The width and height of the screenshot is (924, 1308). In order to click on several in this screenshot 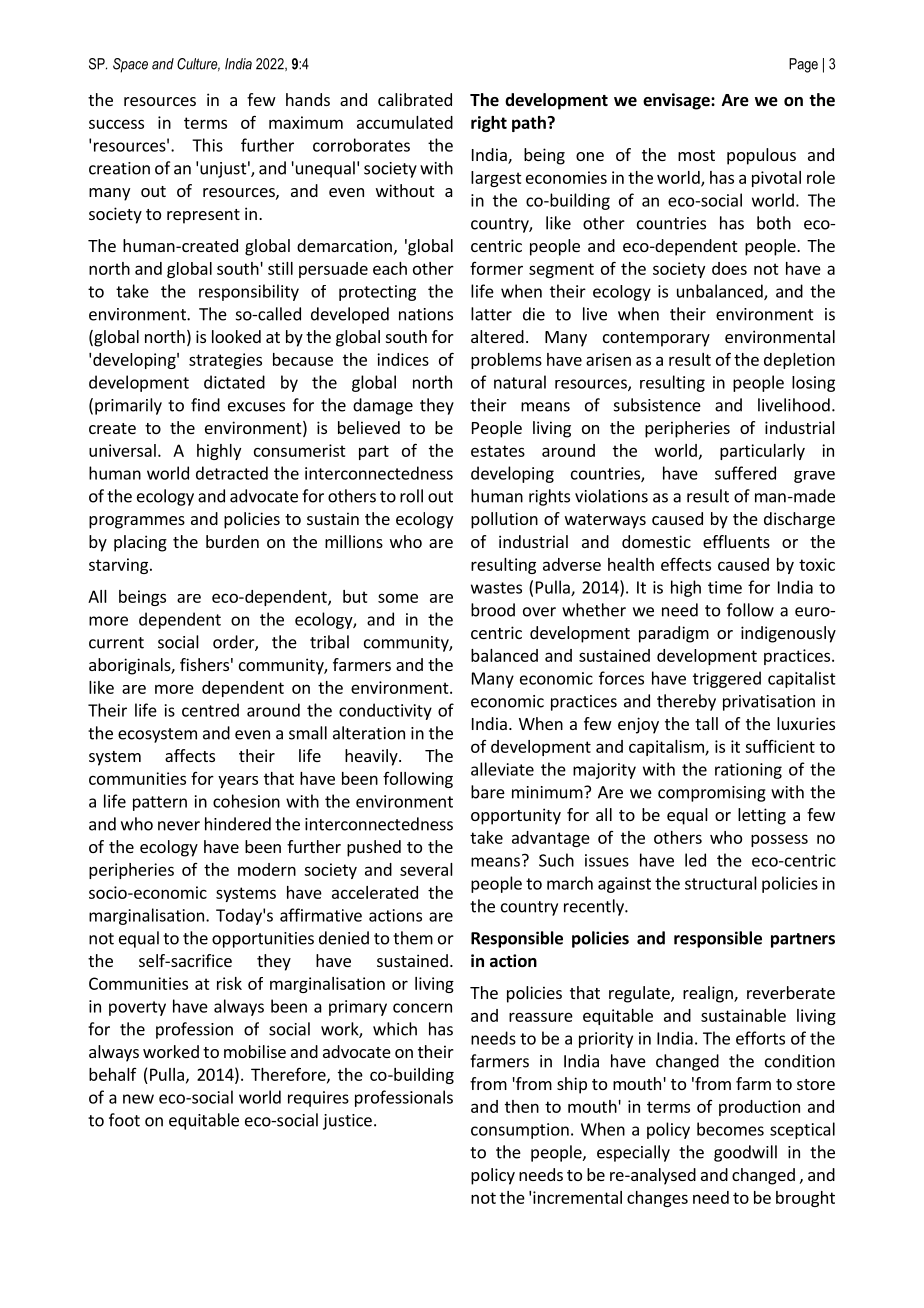, I will do `click(426, 869)`.
